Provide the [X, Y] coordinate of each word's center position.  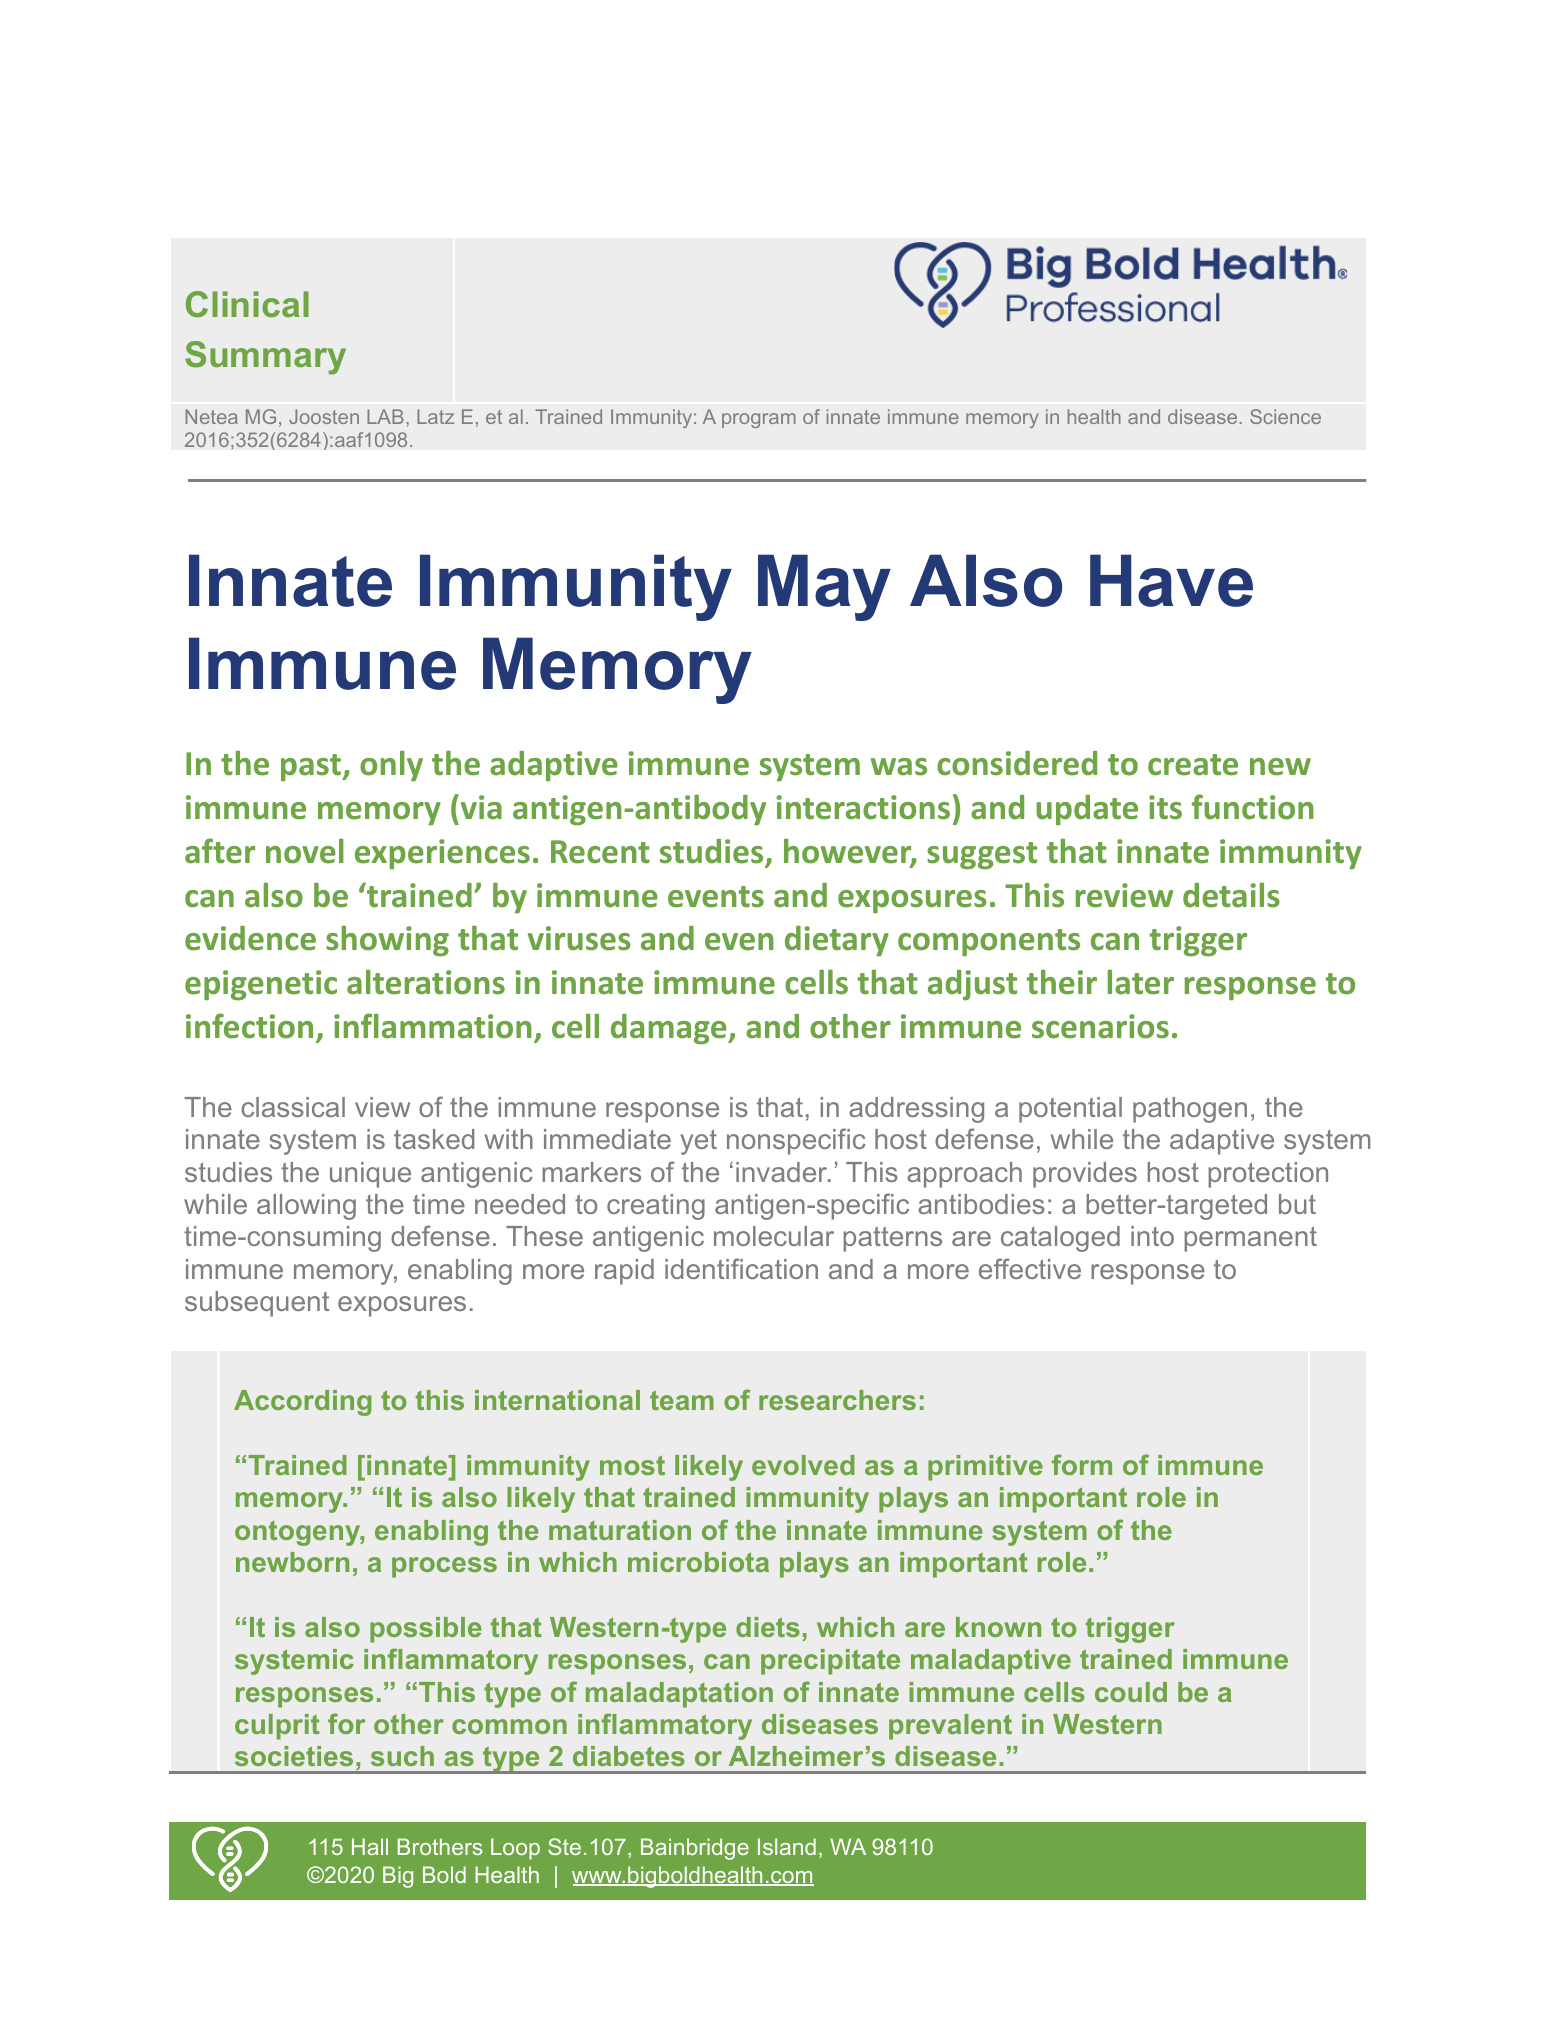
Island [787, 1846]
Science [1285, 416]
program [759, 420]
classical [293, 1107]
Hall [370, 1846]
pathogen [1190, 1110]
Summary [265, 358]
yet [698, 1142]
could [1131, 1692]
